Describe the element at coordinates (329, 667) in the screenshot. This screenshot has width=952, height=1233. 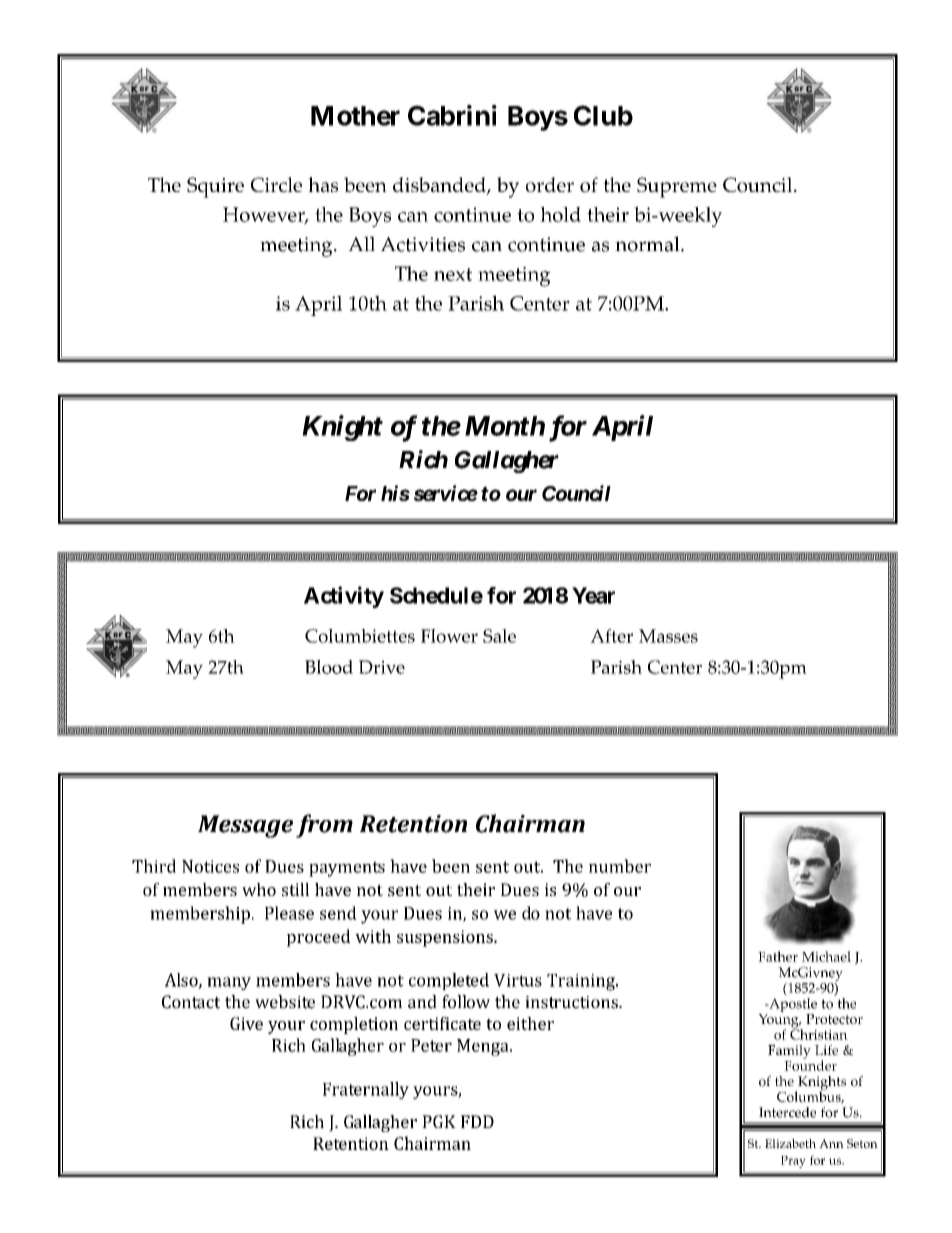
I see `Blood` at that location.
